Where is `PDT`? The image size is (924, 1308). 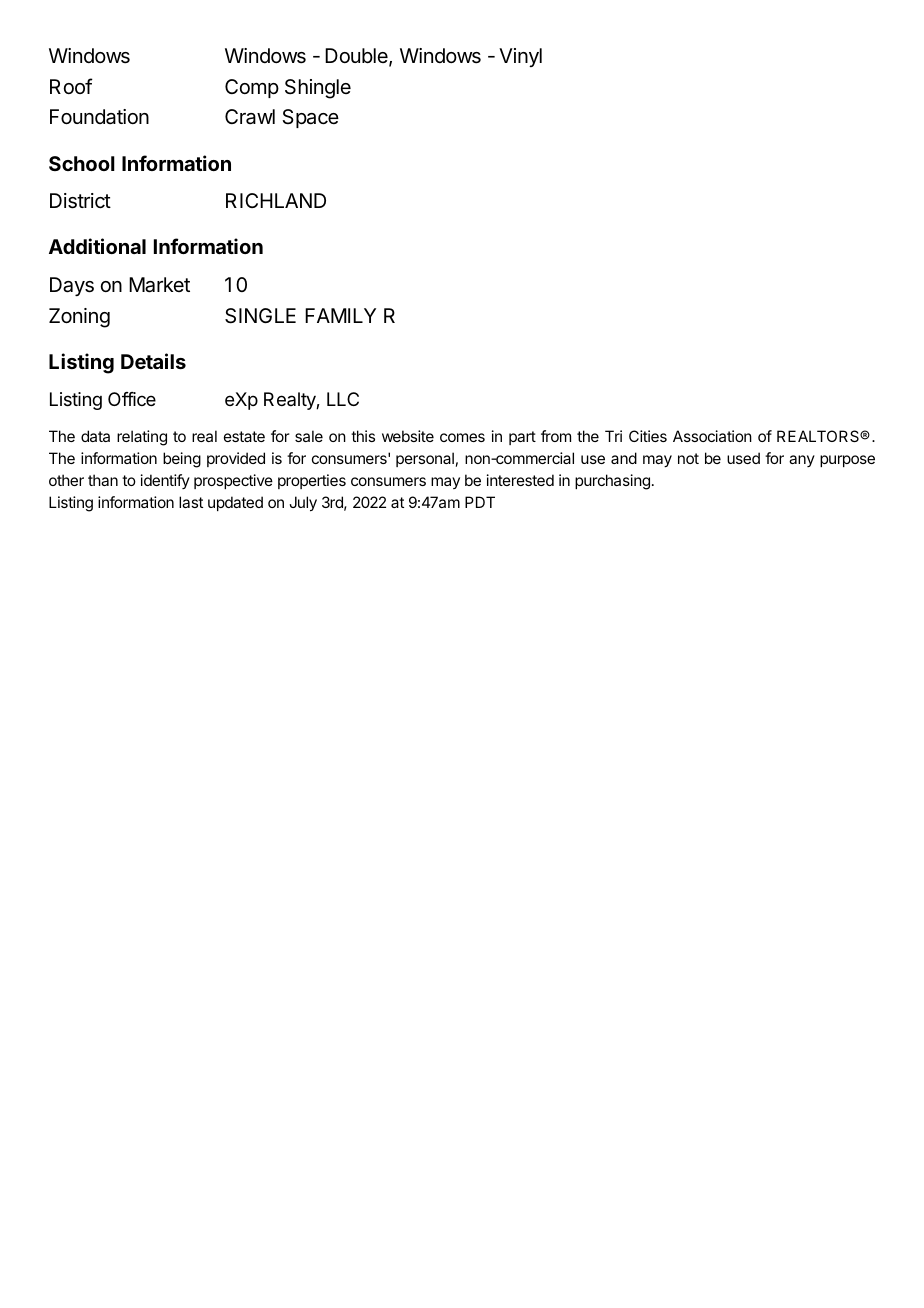 PDT is located at coordinates (480, 502).
